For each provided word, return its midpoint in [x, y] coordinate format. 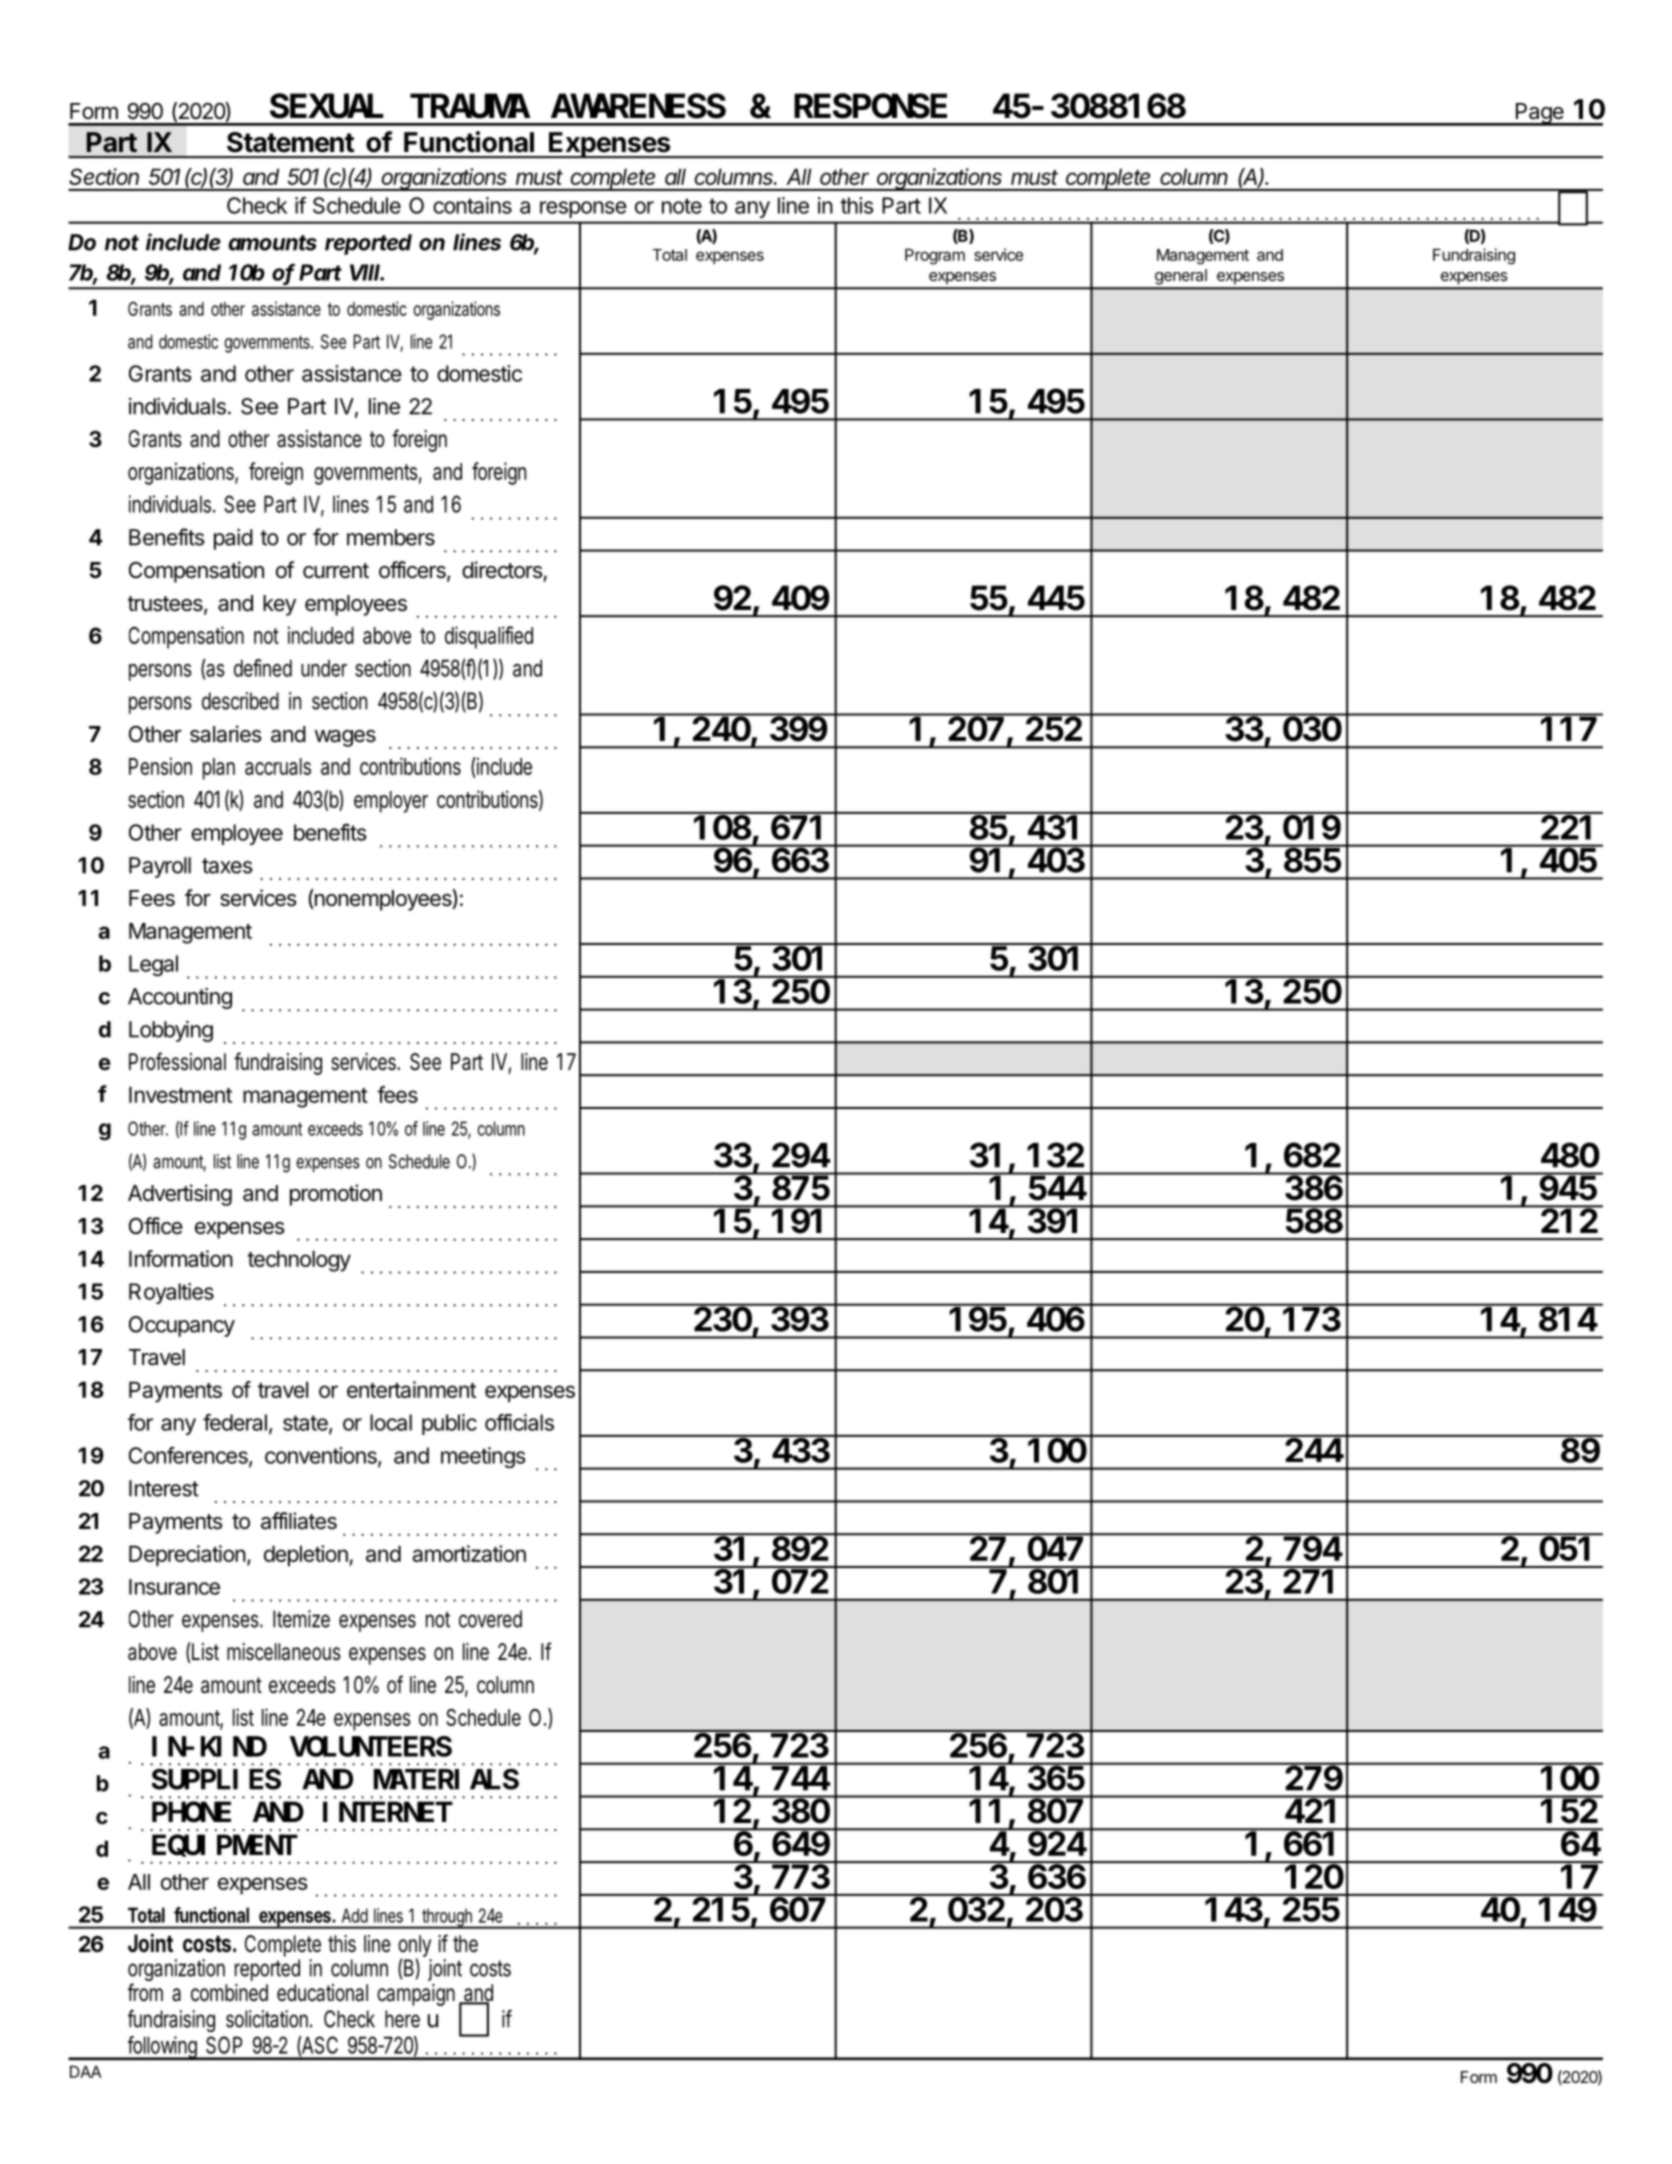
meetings [483, 1457]
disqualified [489, 637]
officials [519, 1422]
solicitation [269, 2019]
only [415, 1947]
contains [472, 205]
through [449, 1918]
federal [235, 1422]
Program [935, 257]
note [682, 206]
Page [1539, 114]
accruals [278, 766]
